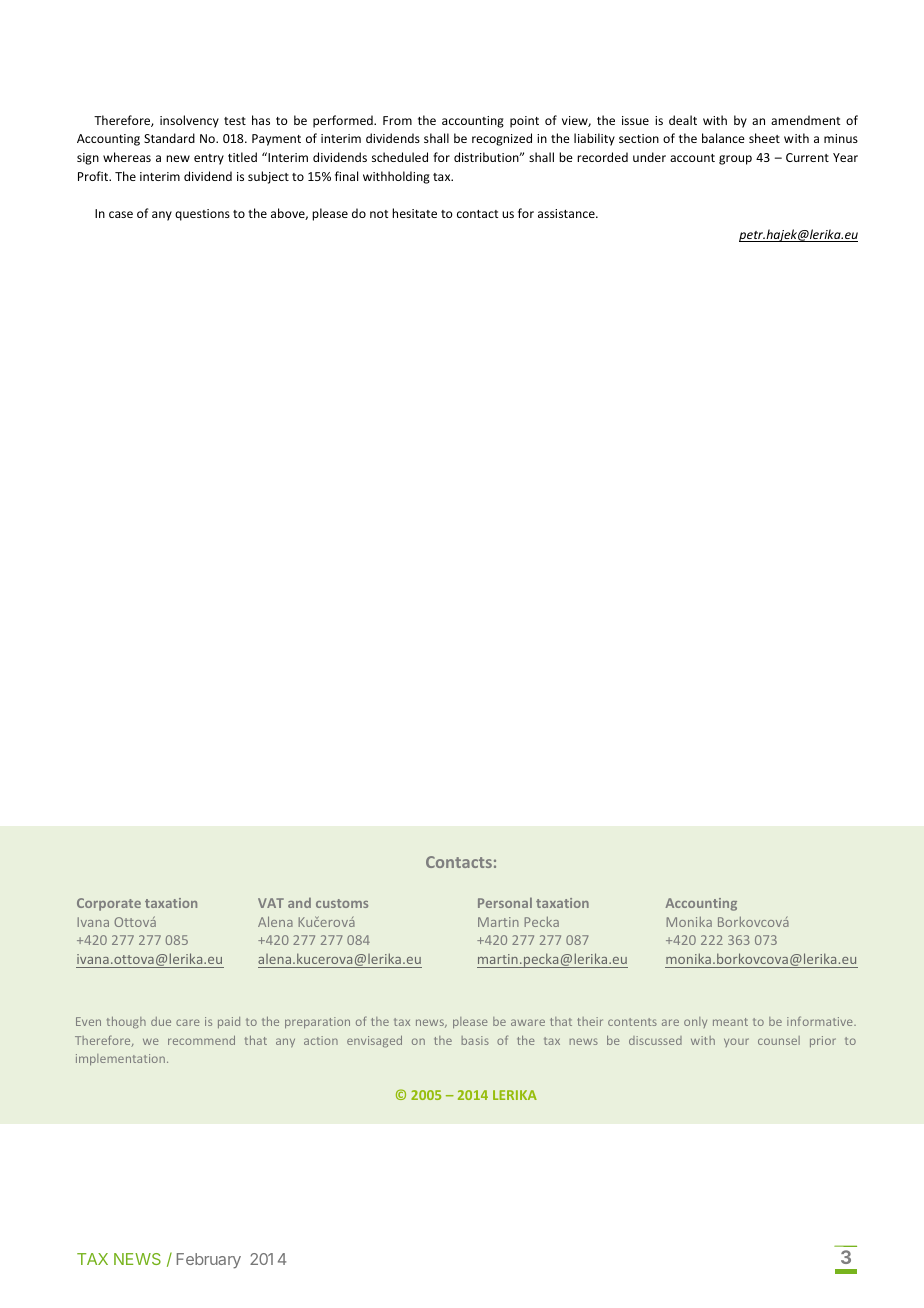 This image has height=1308, width=924. What do you see at coordinates (730, 1022) in the image?
I see `meant` at bounding box center [730, 1022].
